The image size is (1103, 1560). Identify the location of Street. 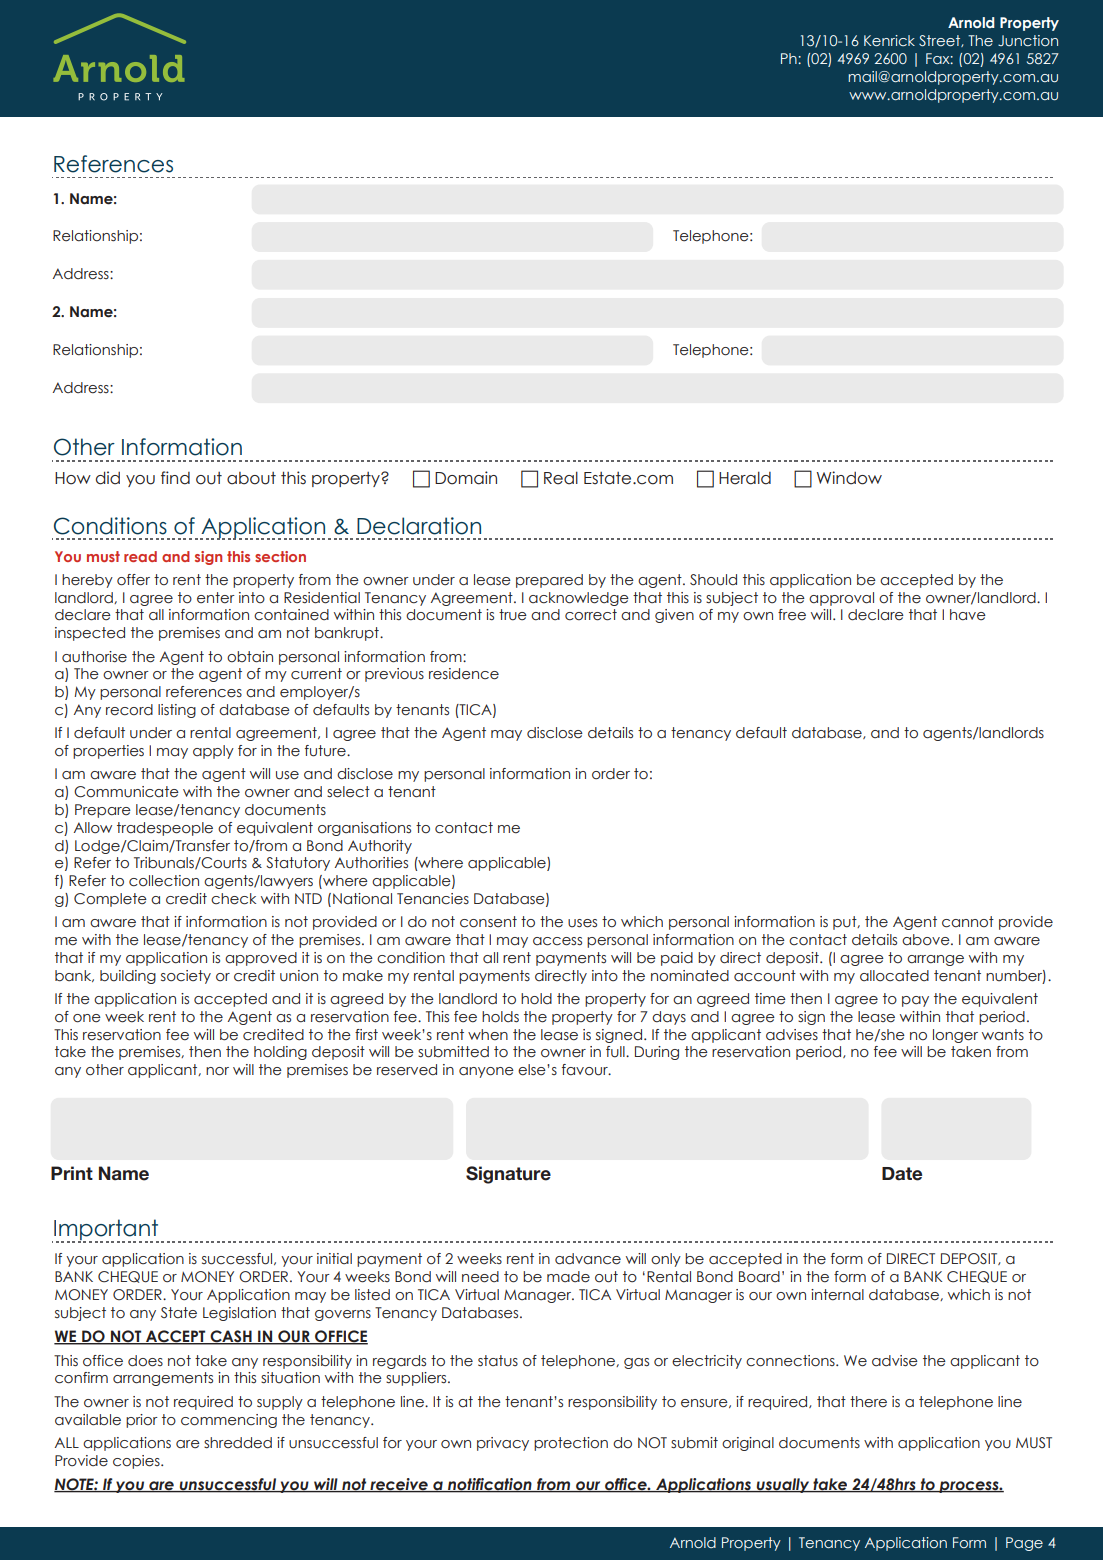
(940, 41).
